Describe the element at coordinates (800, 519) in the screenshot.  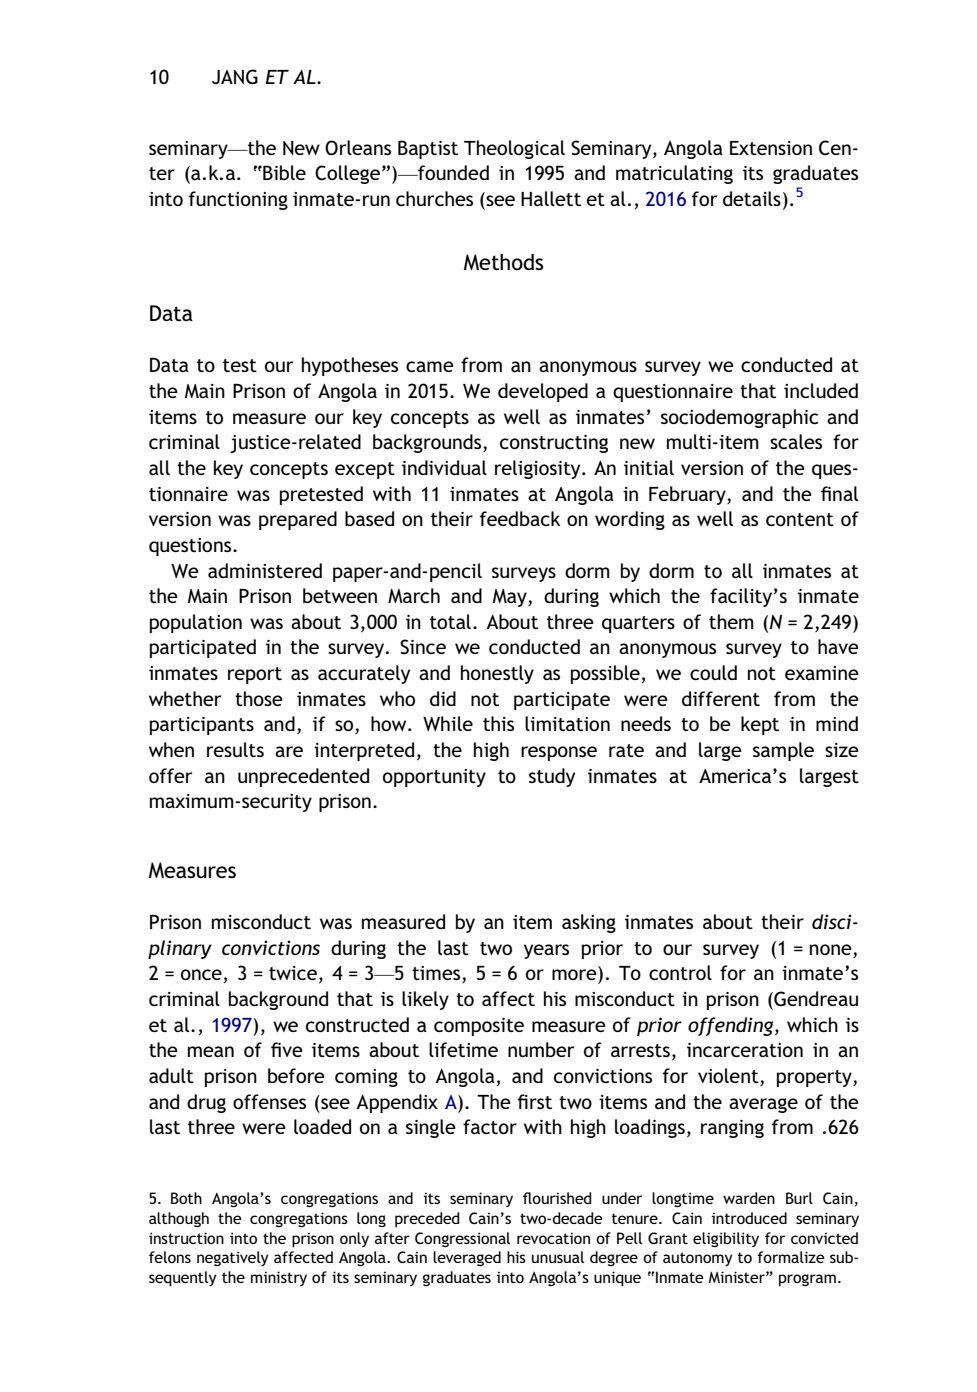
I see `content` at that location.
